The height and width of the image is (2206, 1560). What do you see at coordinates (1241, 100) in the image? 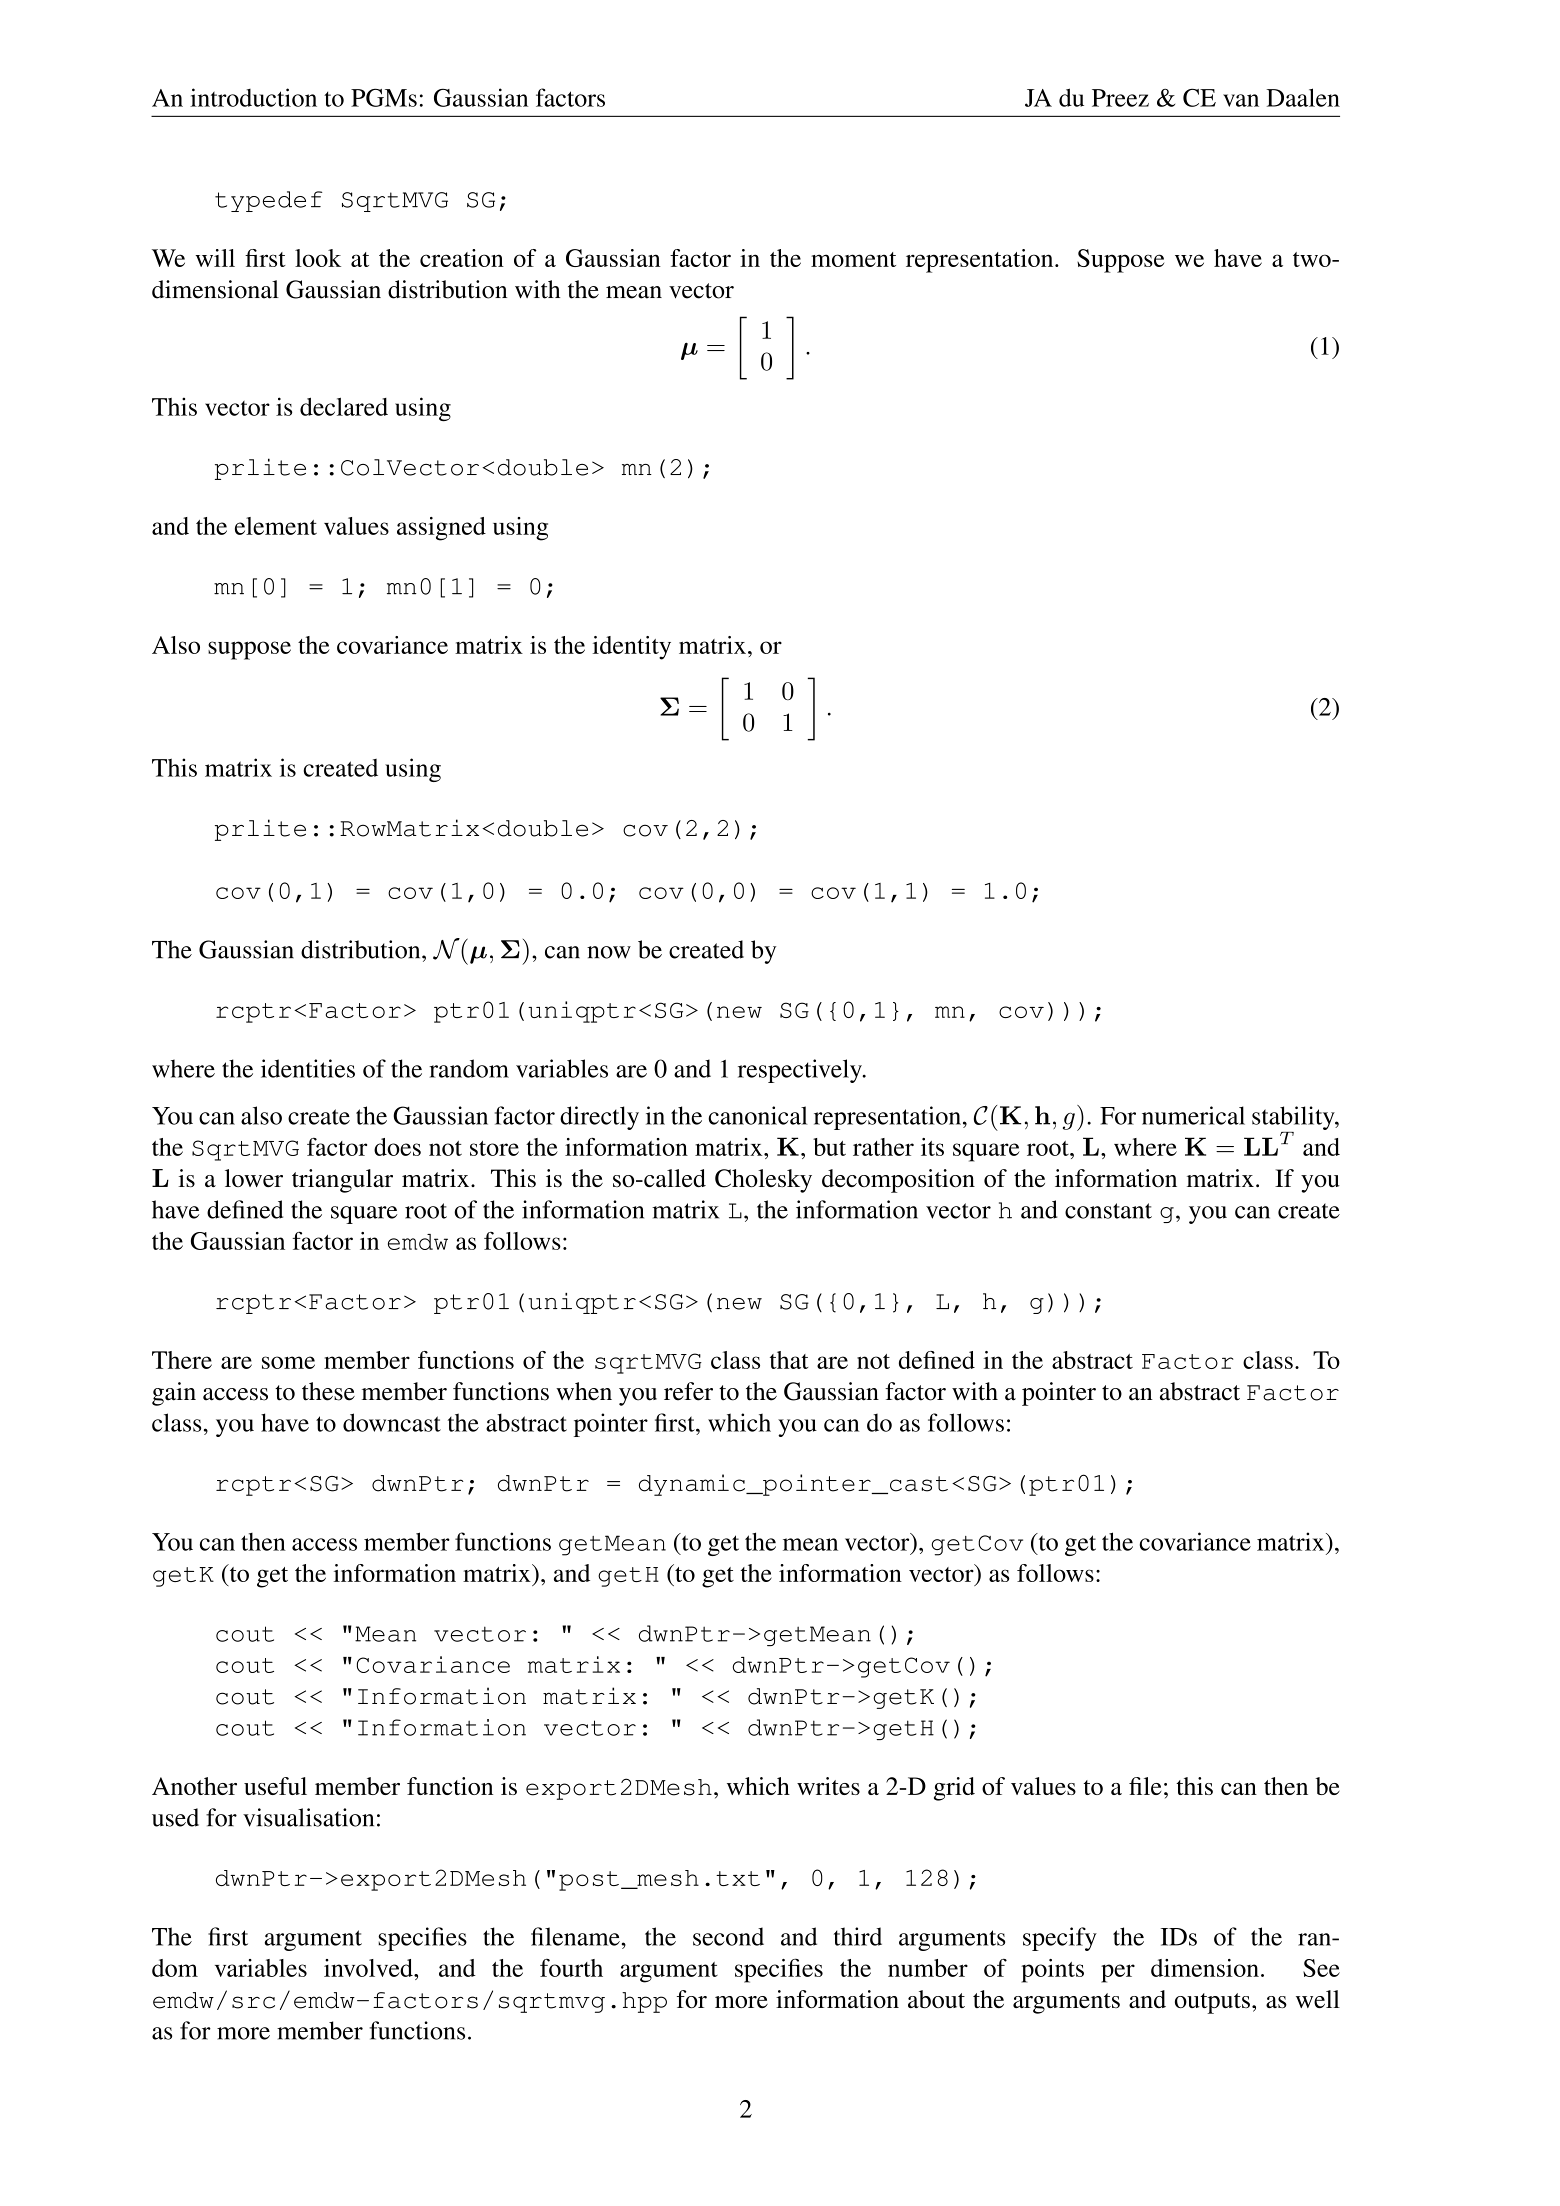
I see `van` at bounding box center [1241, 100].
